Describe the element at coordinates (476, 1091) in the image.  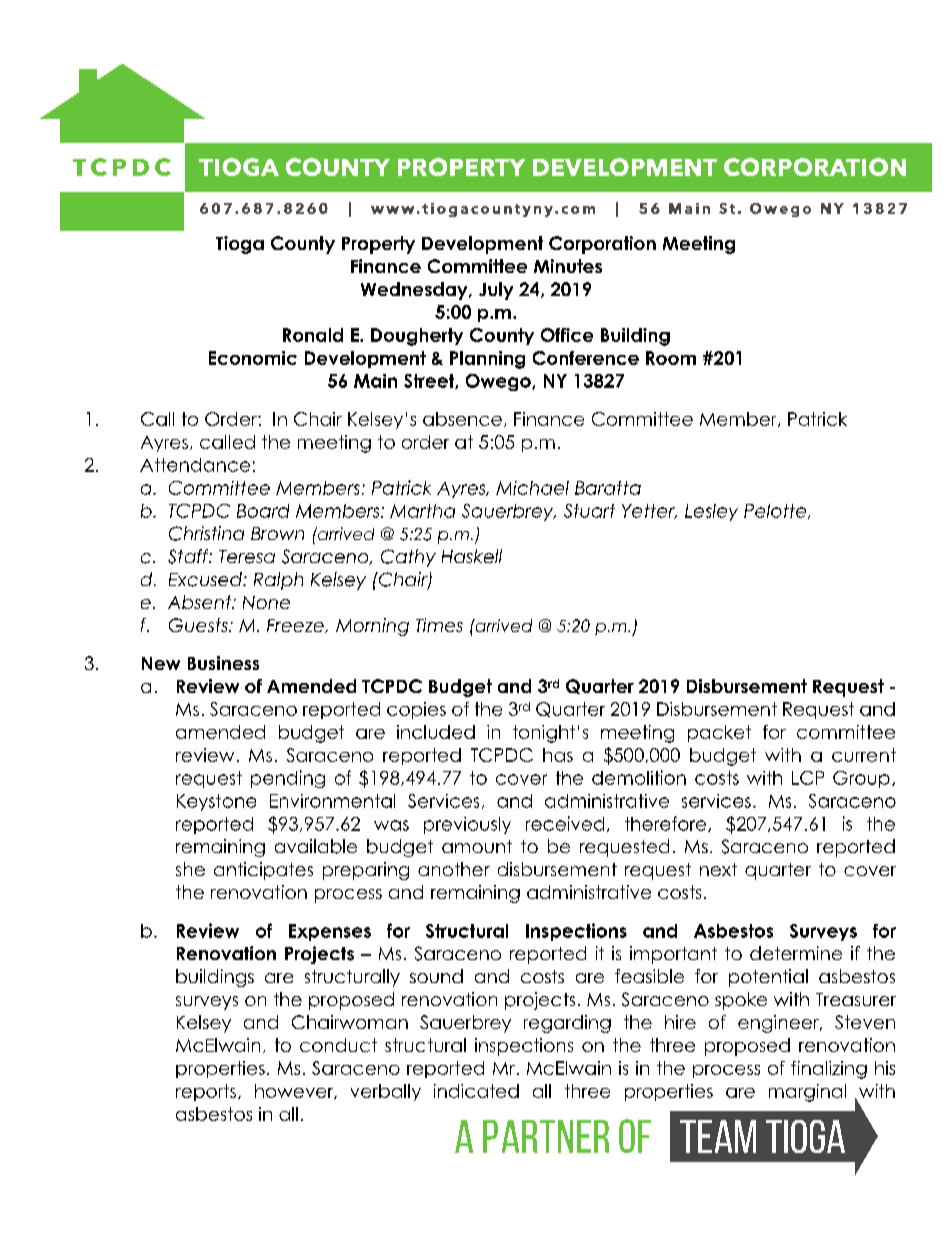
I see `indicated` at that location.
